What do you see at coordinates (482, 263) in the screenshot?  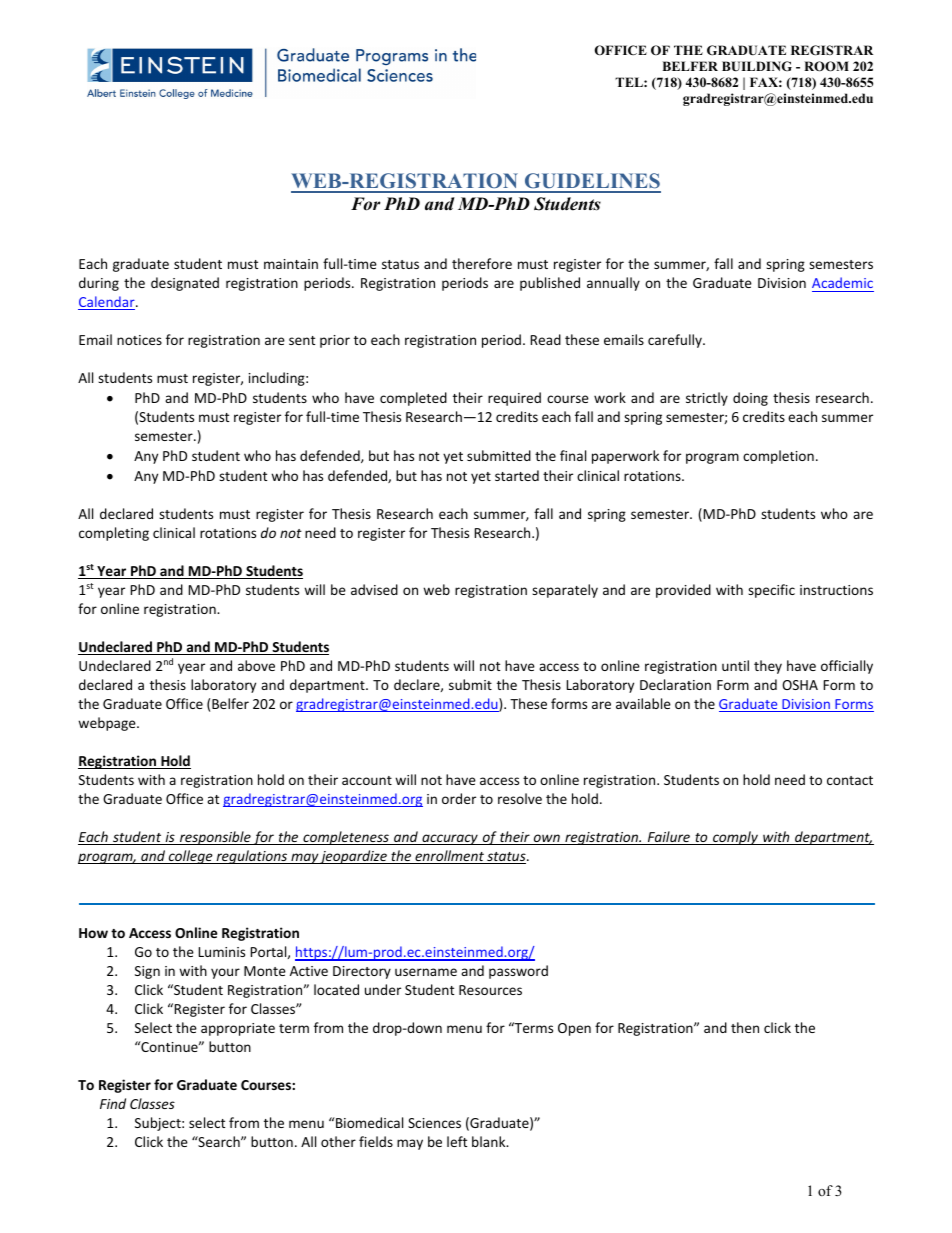 I see `therefore` at bounding box center [482, 263].
